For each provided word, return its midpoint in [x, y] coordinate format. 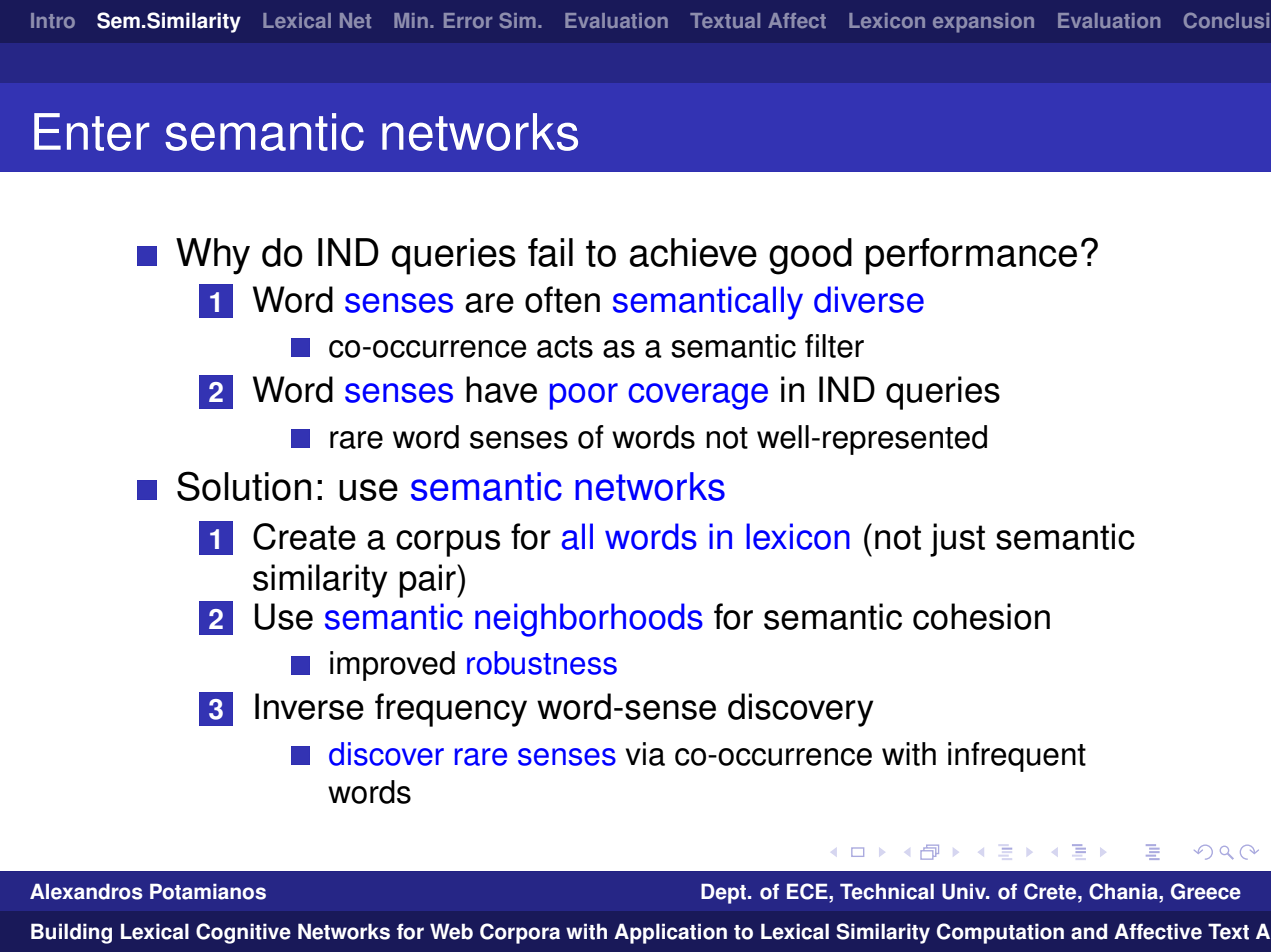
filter [834, 346]
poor [584, 396]
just [957, 540]
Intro [53, 21]
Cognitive [243, 933]
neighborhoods [589, 620]
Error [468, 21]
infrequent [1017, 757]
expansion [983, 23]
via [645, 754]
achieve [693, 252]
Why [213, 256]
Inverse [309, 706]
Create [304, 536]
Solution [244, 486]
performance [971, 256]
